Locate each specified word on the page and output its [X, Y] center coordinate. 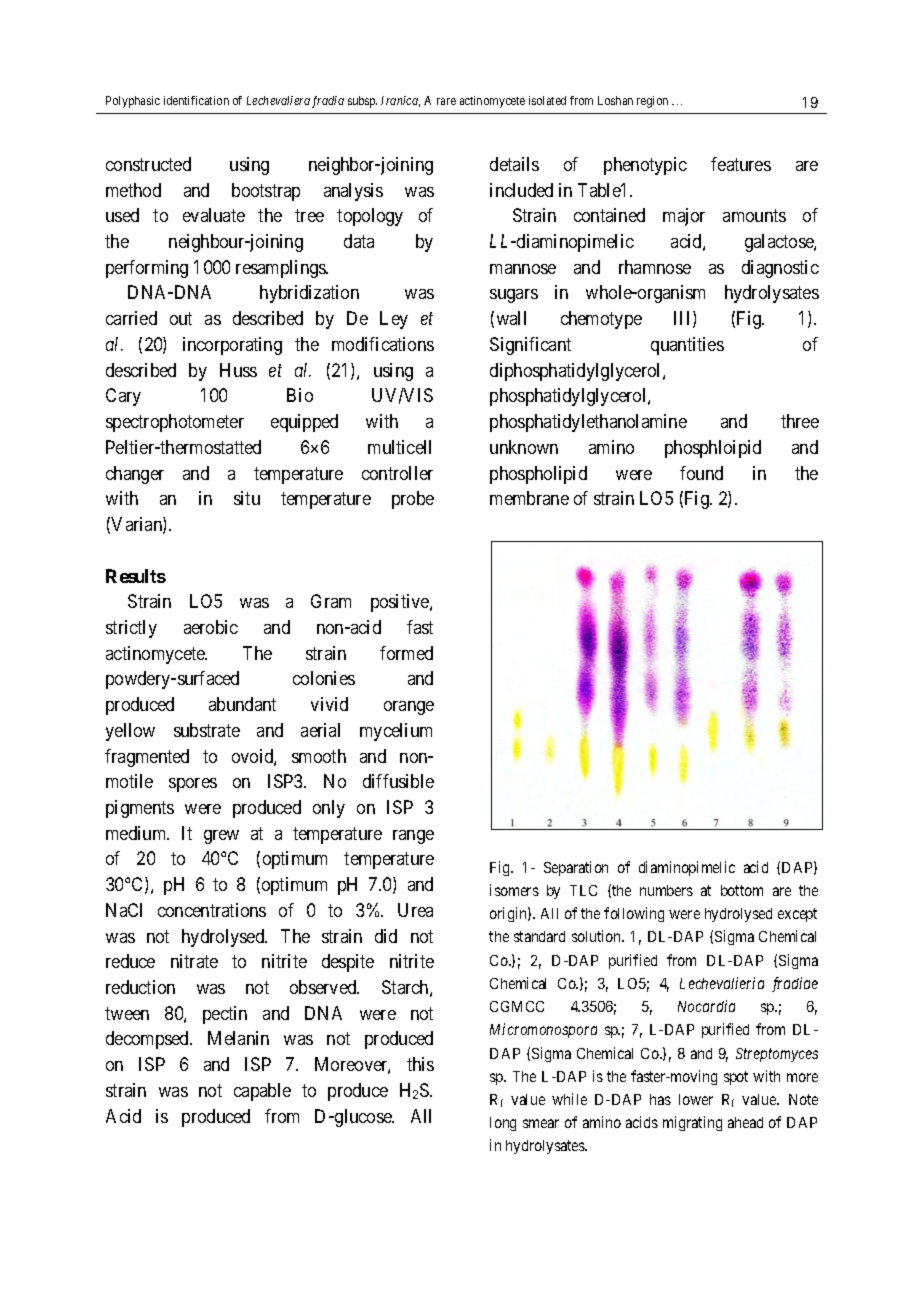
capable [262, 1092]
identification [196, 100]
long [503, 1124]
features [741, 164]
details [514, 164]
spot [736, 1078]
